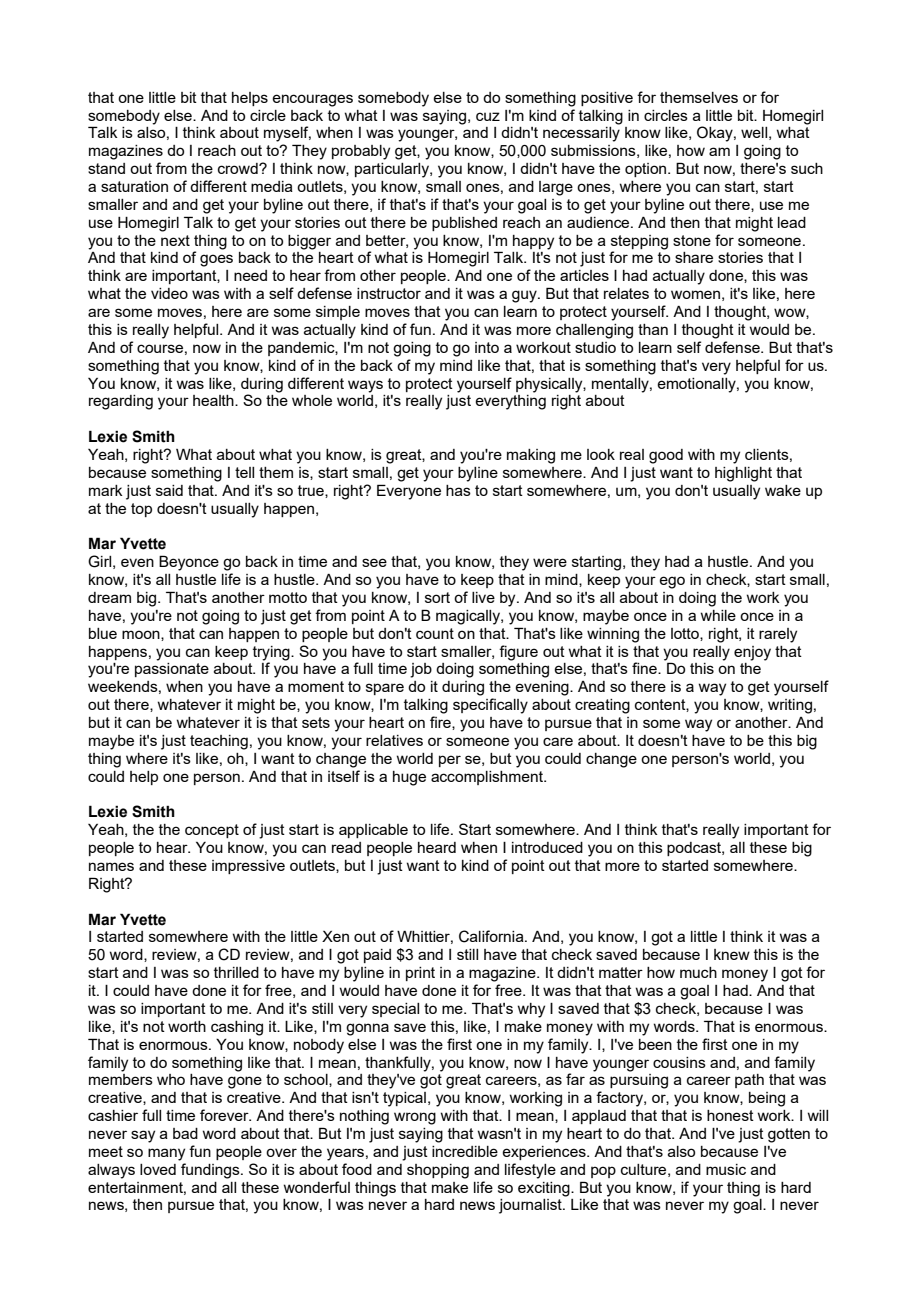 Image resolution: width=924 pixels, height=1308 pixels. Describe the element at coordinates (488, 116) in the image. I see `cuz` at that location.
